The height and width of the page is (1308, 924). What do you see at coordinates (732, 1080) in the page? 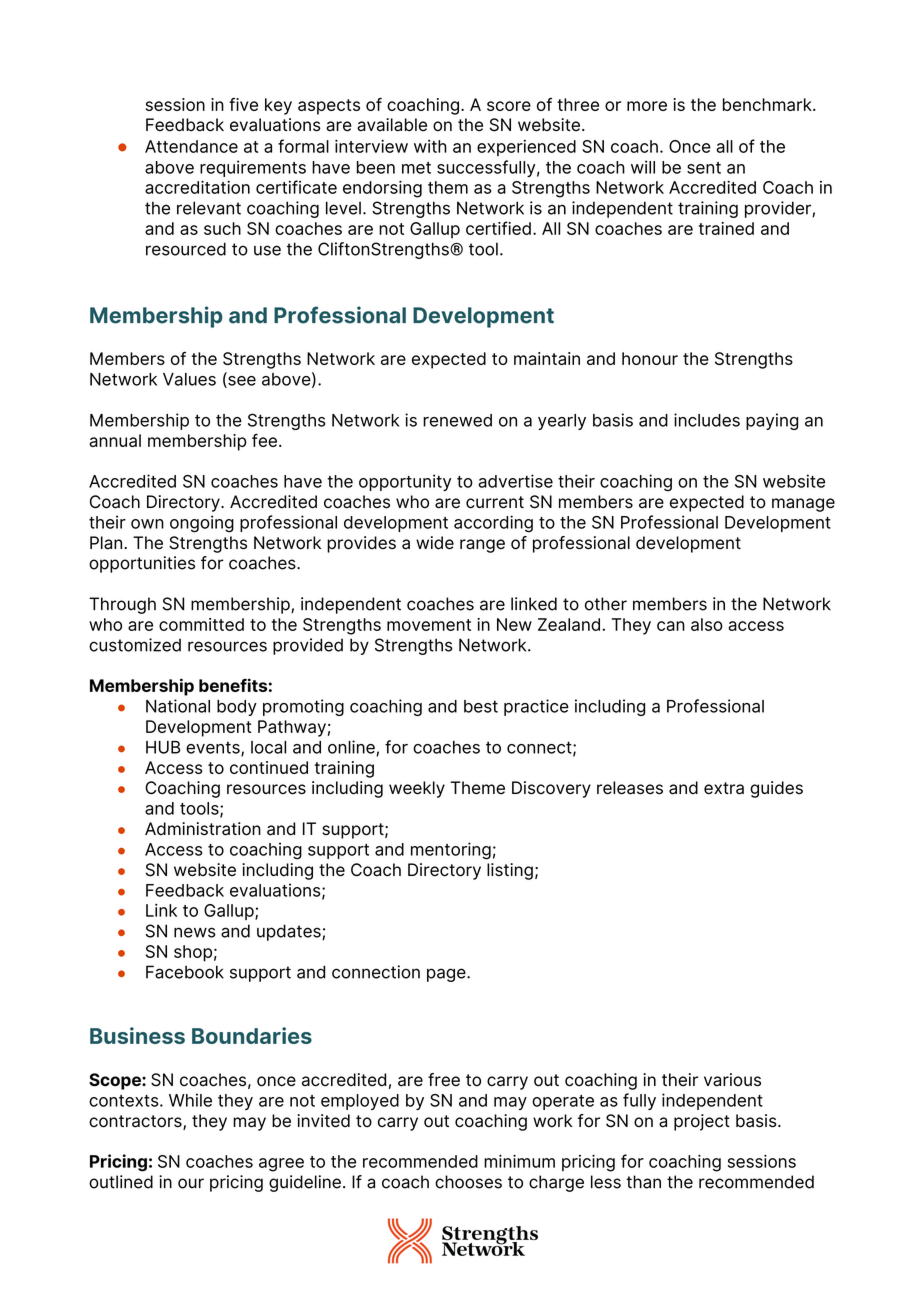
I see `various` at bounding box center [732, 1080].
